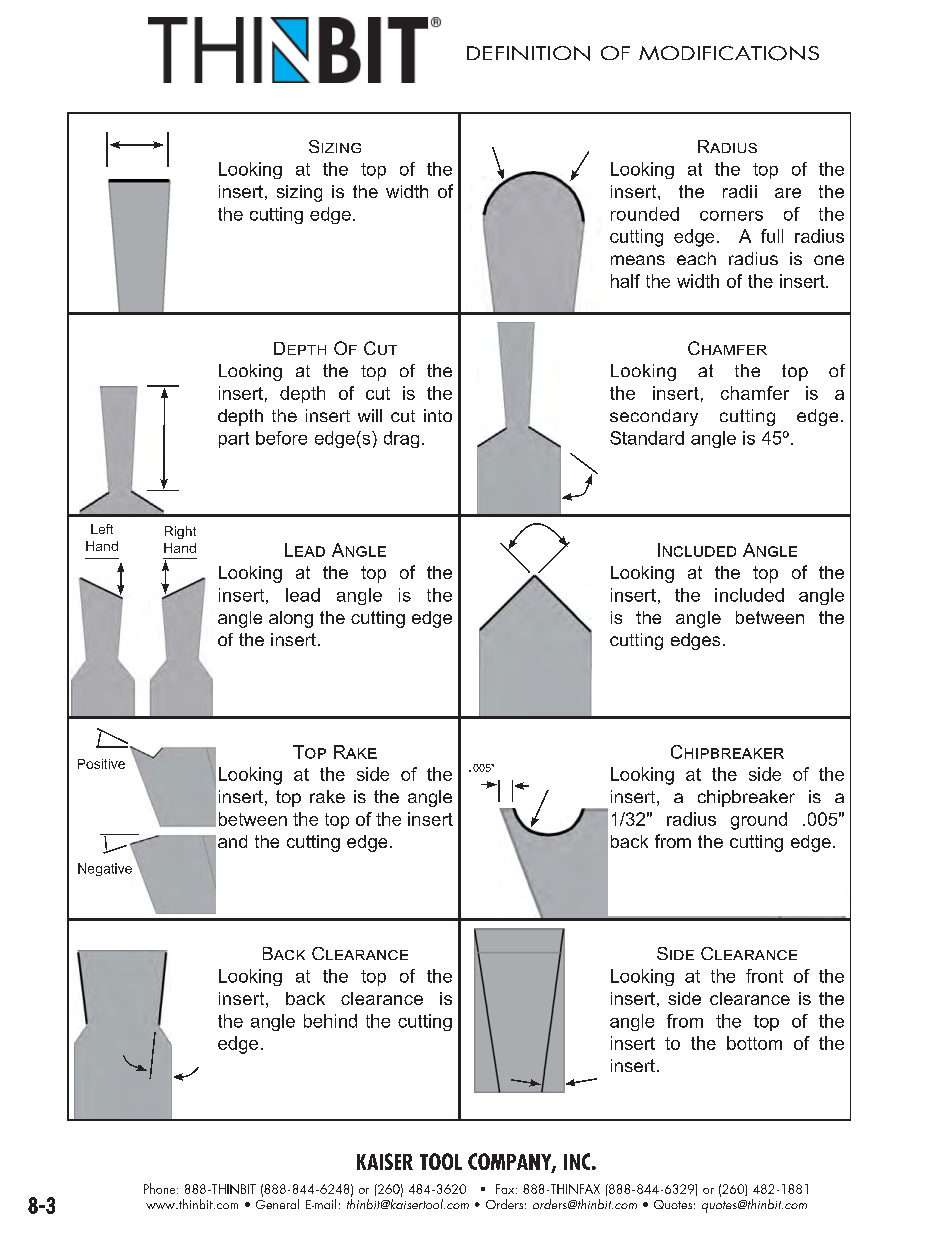 The width and height of the document is (952, 1233). What do you see at coordinates (729, 53) in the document?
I see `MODIFICATIONS` at bounding box center [729, 53].
